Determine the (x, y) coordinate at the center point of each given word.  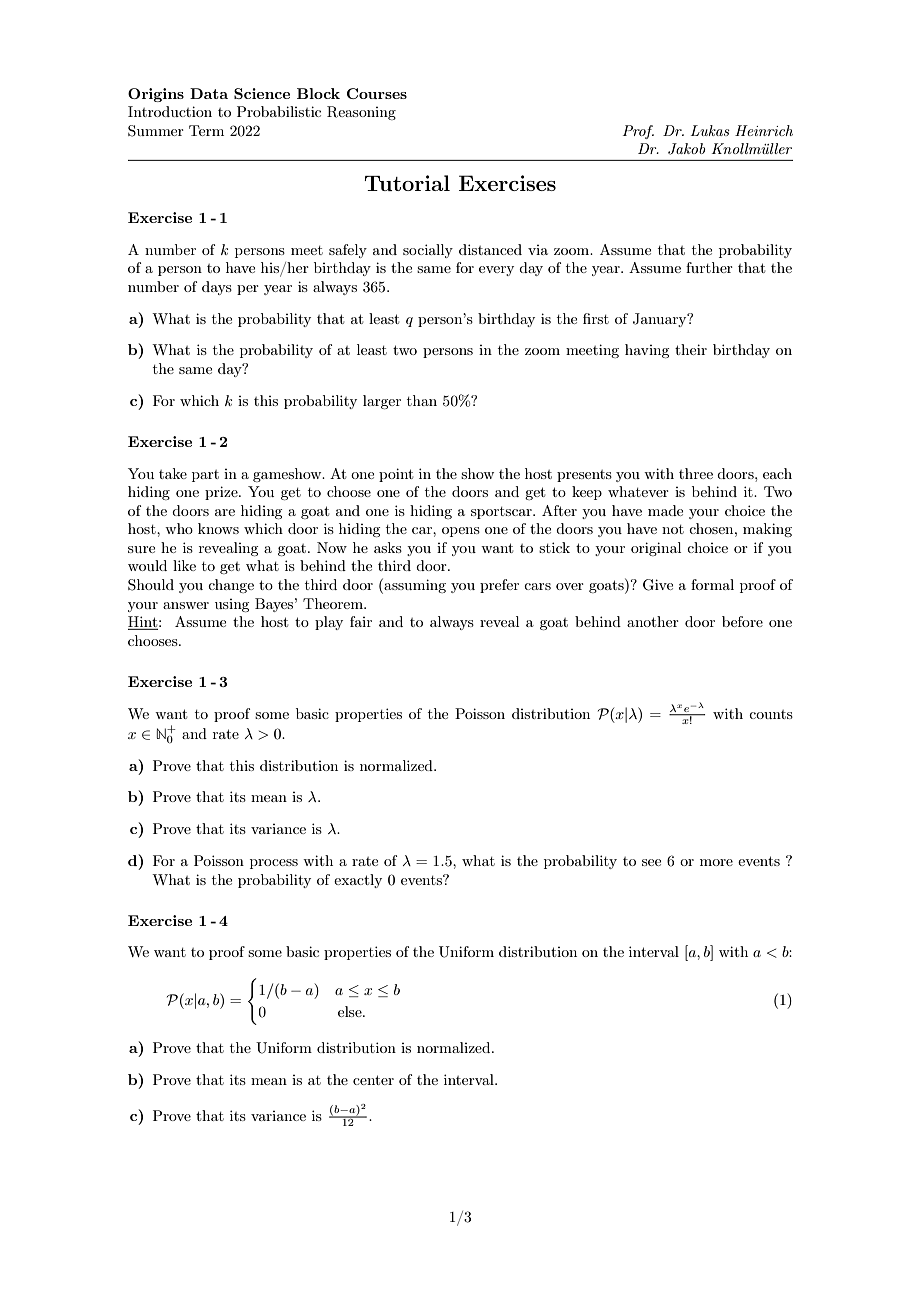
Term (206, 130)
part (205, 476)
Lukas (710, 130)
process (274, 864)
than (422, 400)
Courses (377, 93)
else (351, 1011)
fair (361, 621)
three (696, 473)
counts (771, 714)
